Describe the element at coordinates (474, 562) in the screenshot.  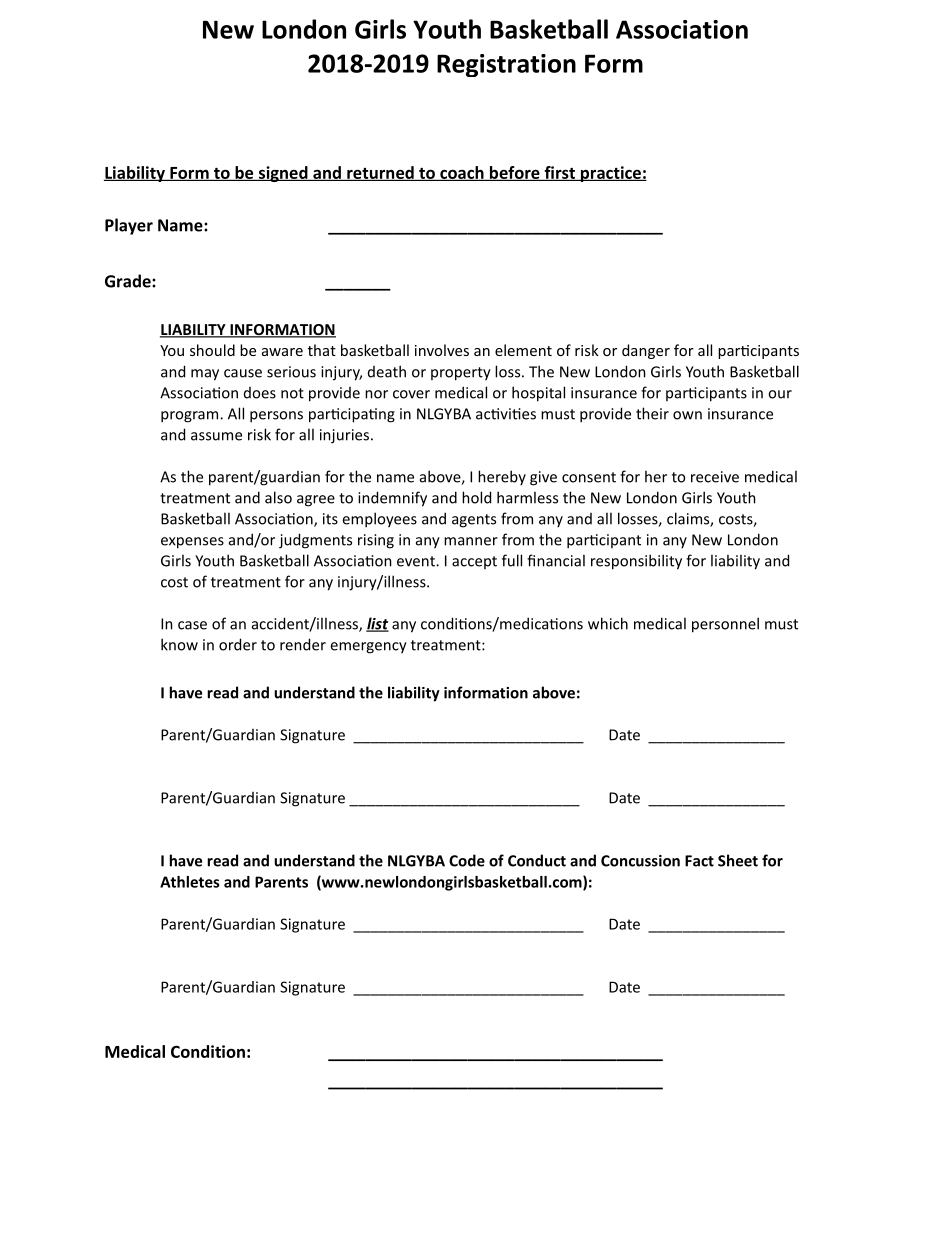
I see `accept` at that location.
